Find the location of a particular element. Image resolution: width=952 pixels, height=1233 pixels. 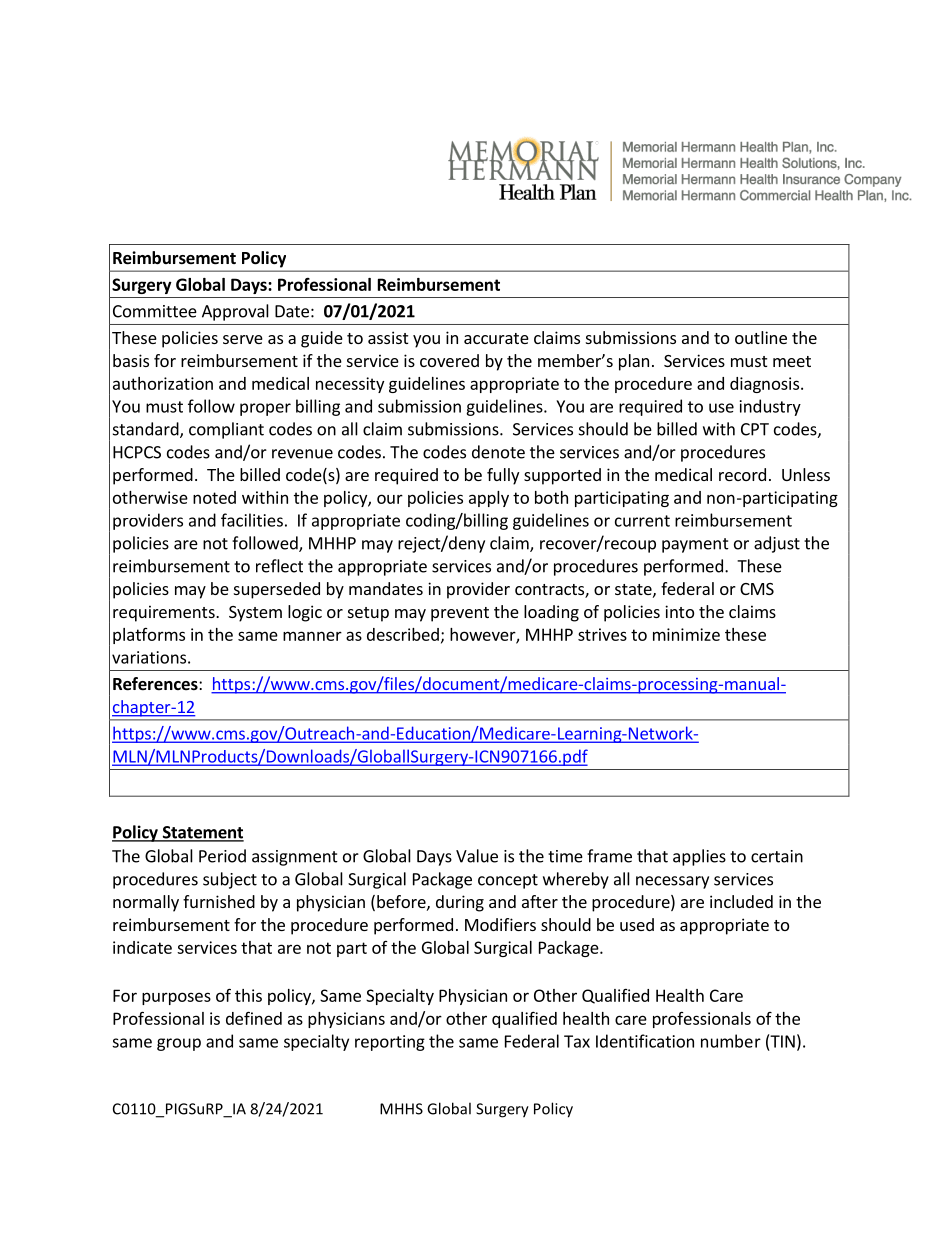

References is located at coordinates (156, 684).
